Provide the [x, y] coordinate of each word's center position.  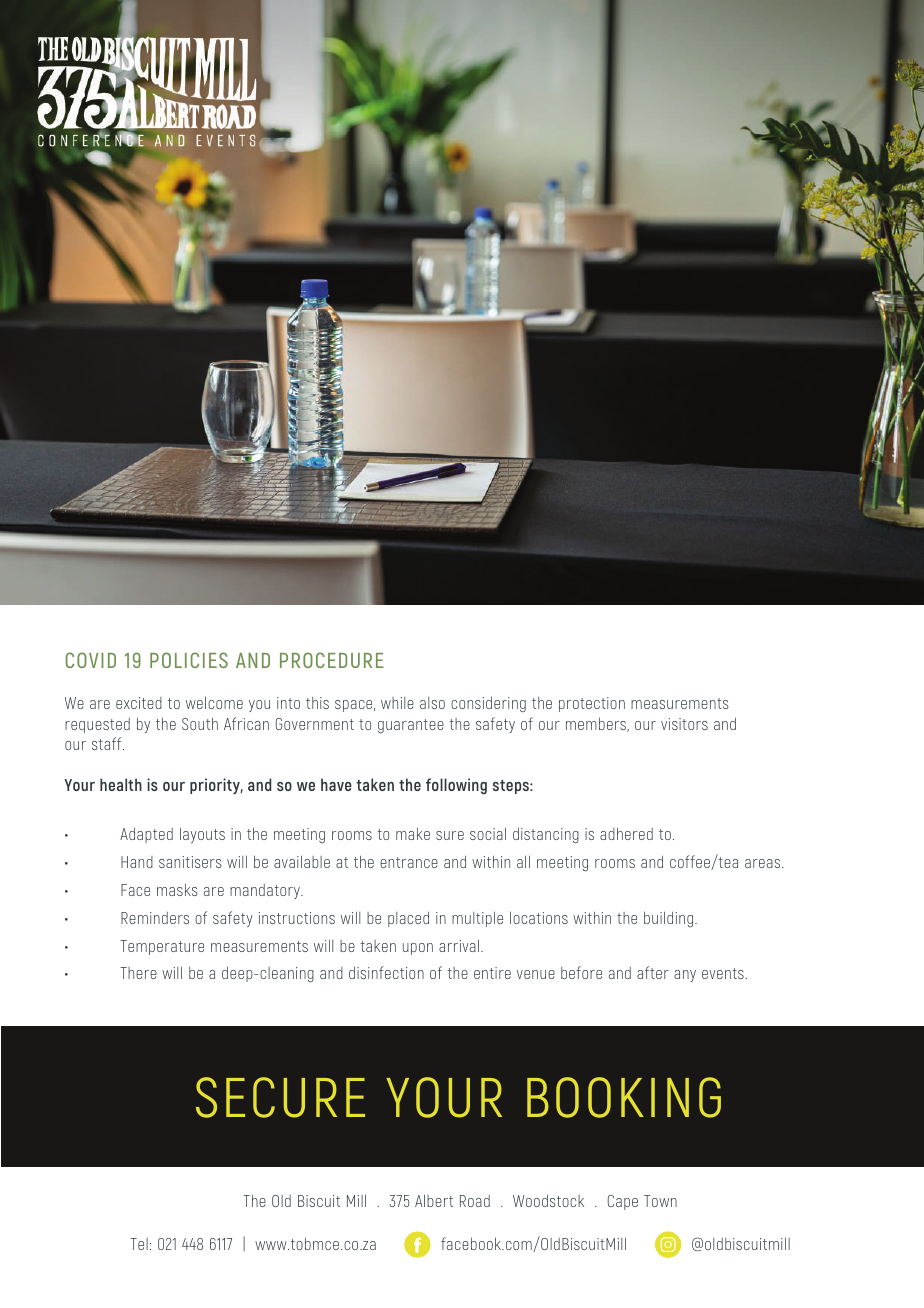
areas [764, 863]
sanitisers [190, 862]
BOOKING [624, 1097]
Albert [434, 1200]
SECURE [280, 1097]
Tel [139, 1244]
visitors [684, 724]
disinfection [386, 972]
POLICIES [189, 660]
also [432, 703]
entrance [409, 862]
